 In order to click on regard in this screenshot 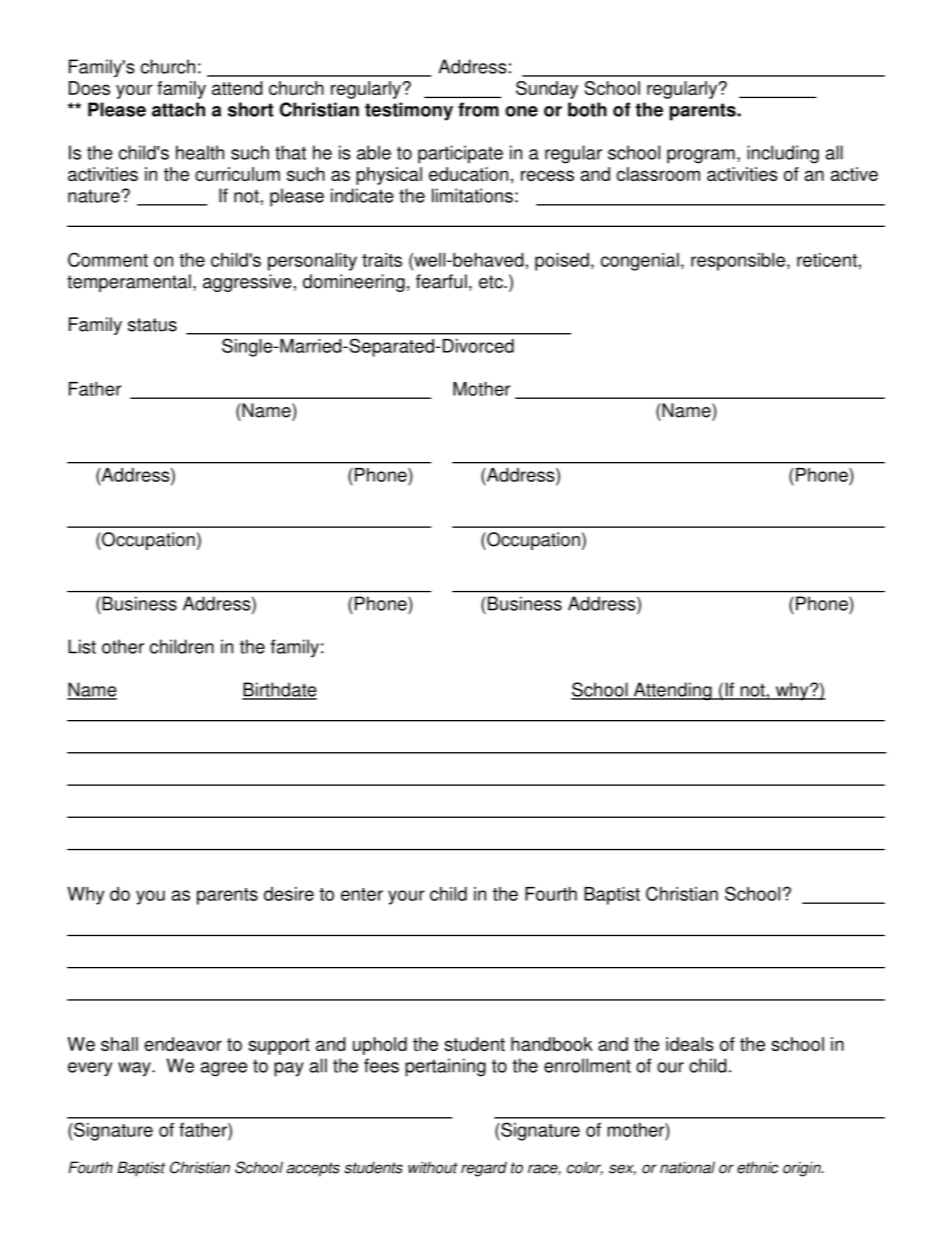, I will do `click(484, 1169)`.
